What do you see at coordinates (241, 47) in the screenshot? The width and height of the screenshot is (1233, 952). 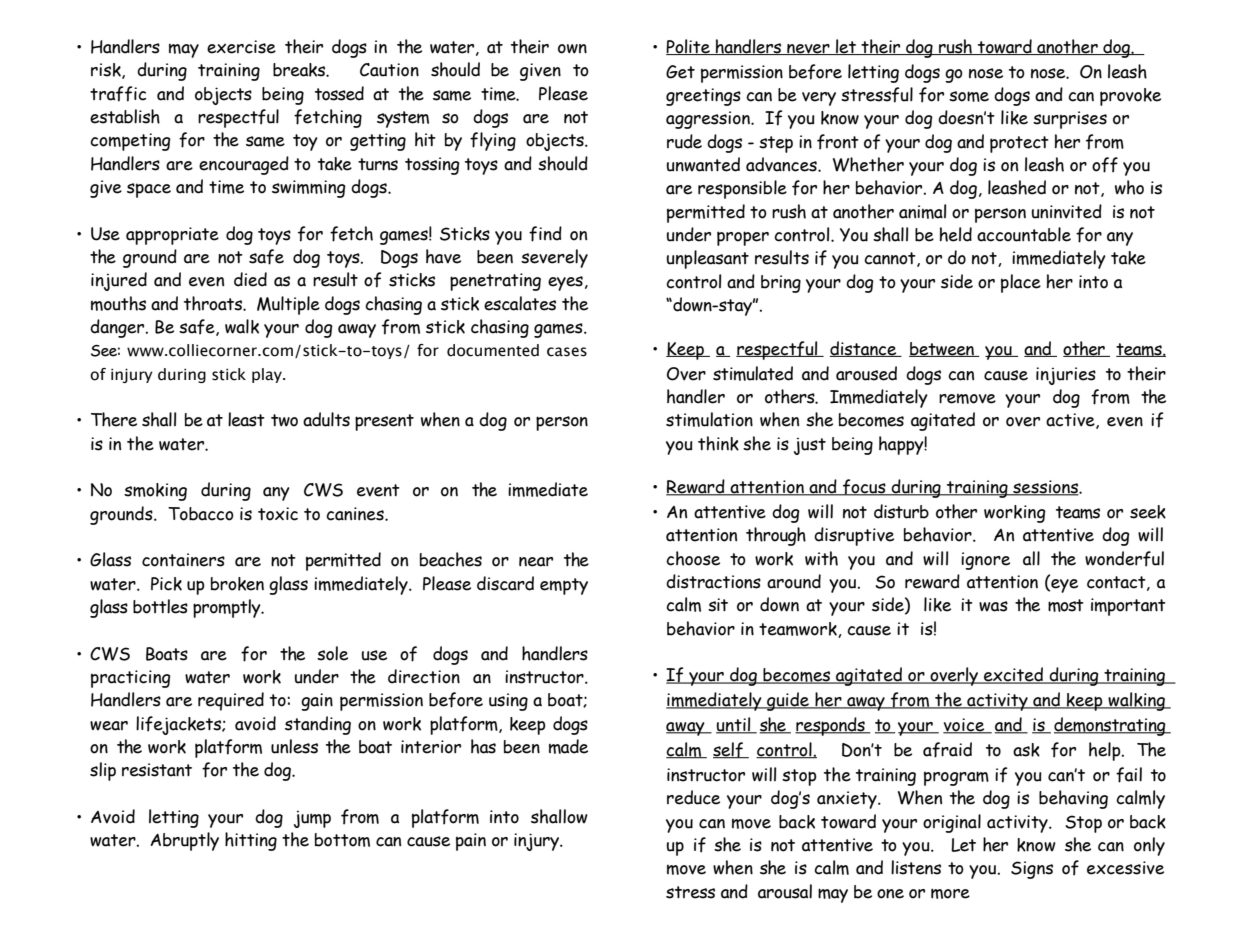 I see `exercise` at bounding box center [241, 47].
